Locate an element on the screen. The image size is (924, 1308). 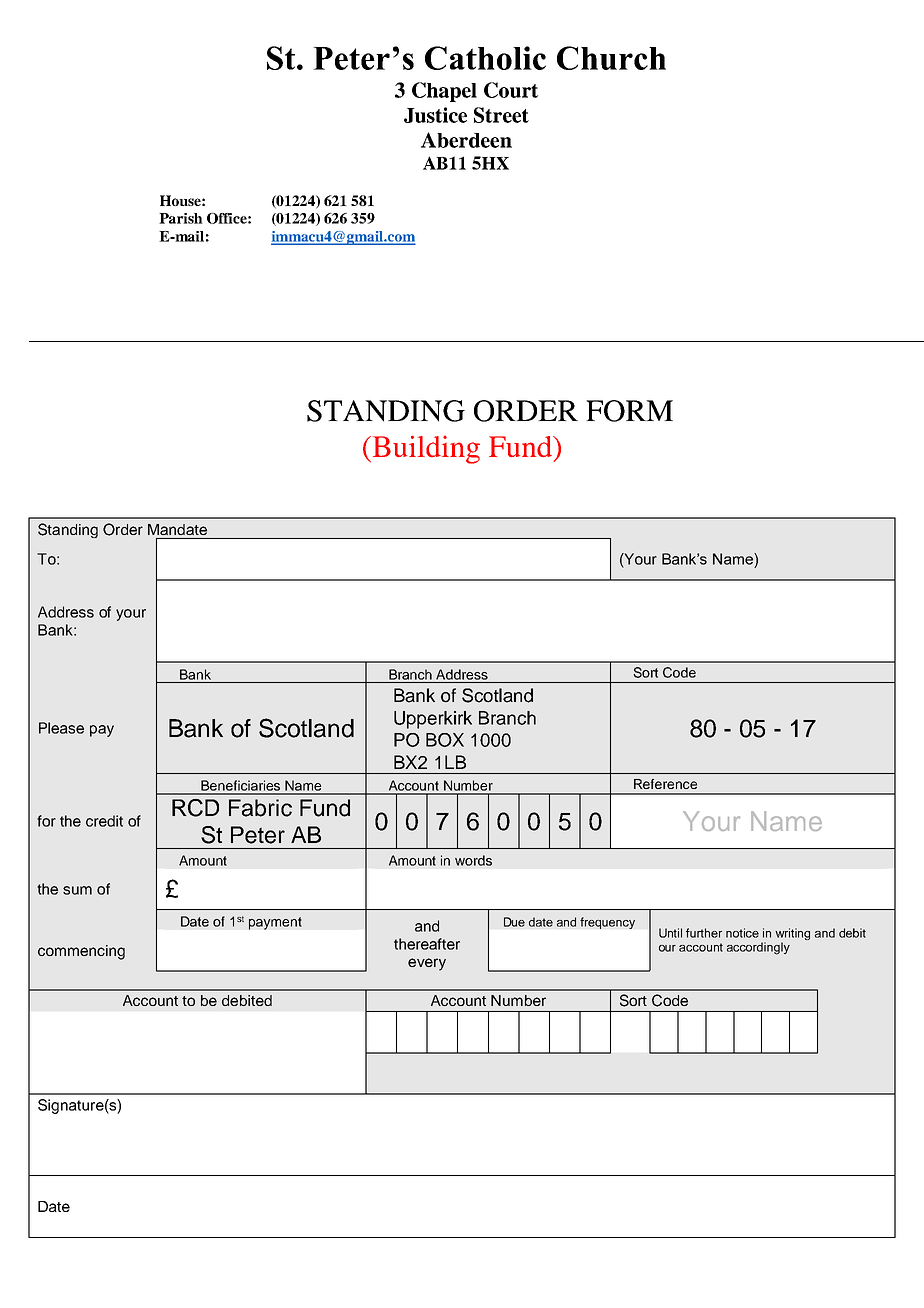
Fabric is located at coordinates (260, 808).
